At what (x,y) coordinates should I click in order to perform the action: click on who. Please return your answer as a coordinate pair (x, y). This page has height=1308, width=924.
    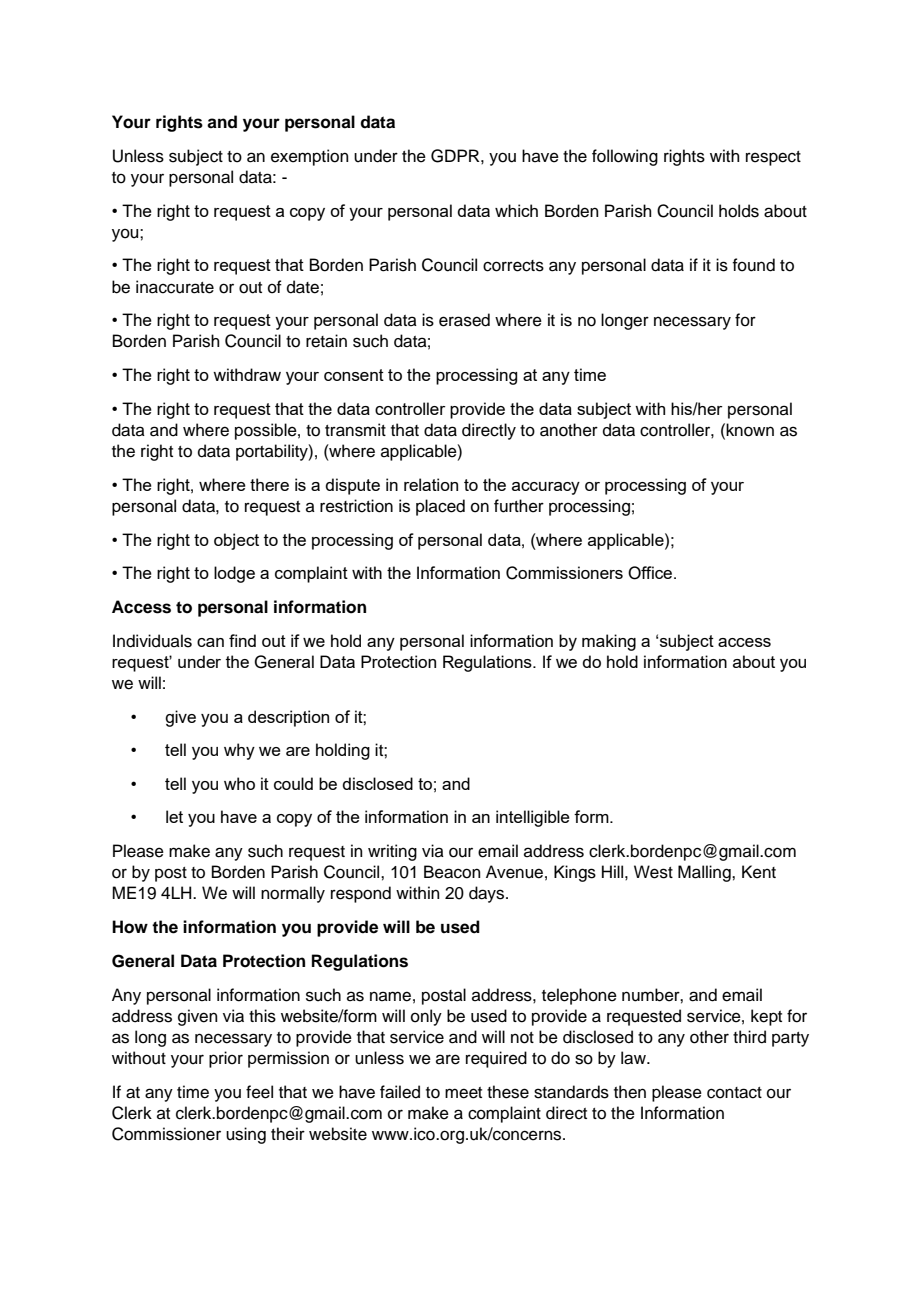
    Looking at the image, I should click on (239, 783).
